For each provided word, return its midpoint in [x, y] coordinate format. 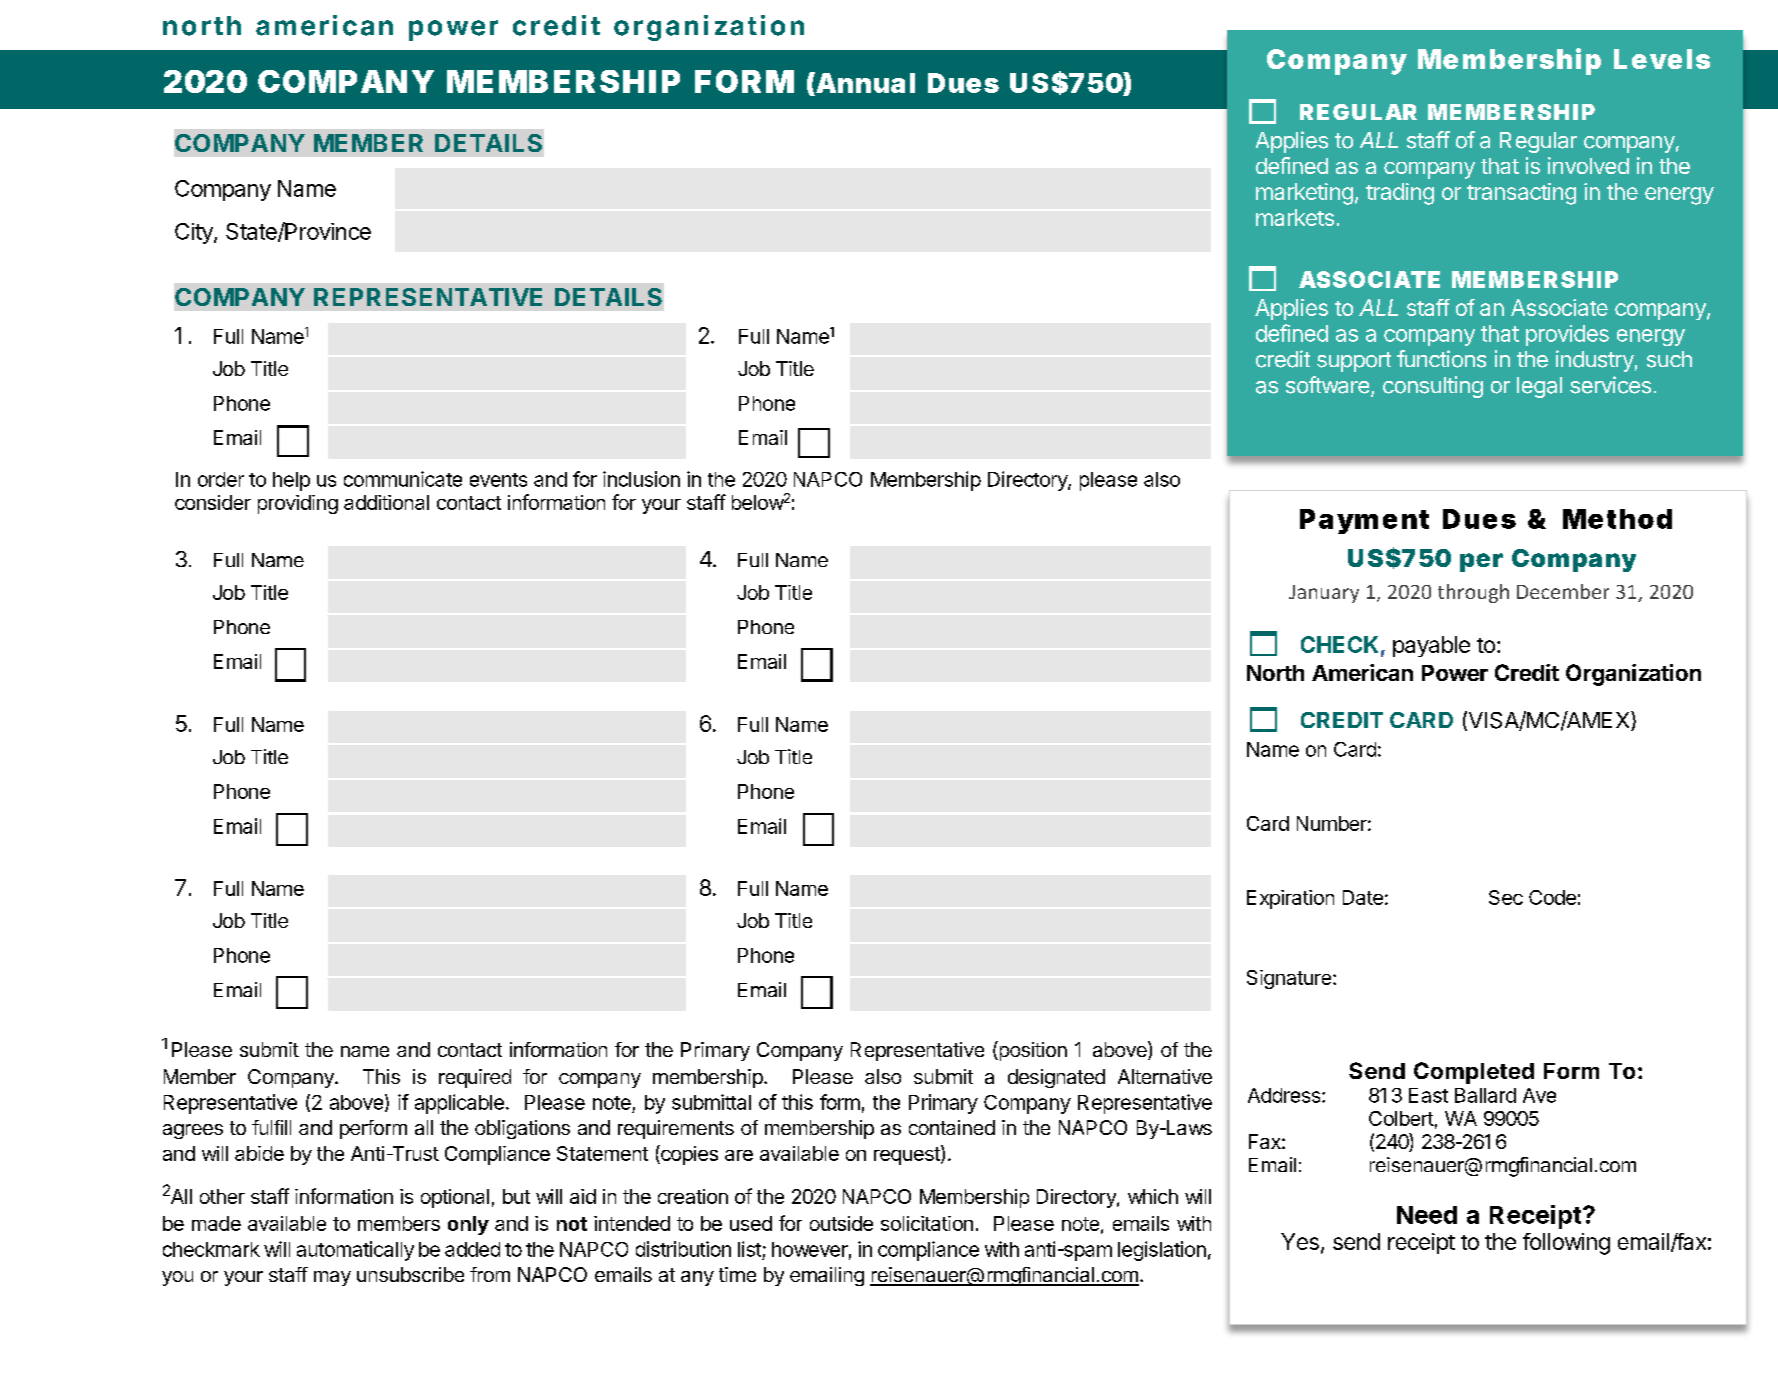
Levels [1662, 59]
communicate [403, 479]
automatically [355, 1251]
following [1566, 1244]
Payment [1364, 521]
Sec [1506, 897]
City [195, 233]
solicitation [927, 1223]
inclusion [641, 479]
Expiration [1290, 899]
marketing [1304, 194]
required [475, 1078]
